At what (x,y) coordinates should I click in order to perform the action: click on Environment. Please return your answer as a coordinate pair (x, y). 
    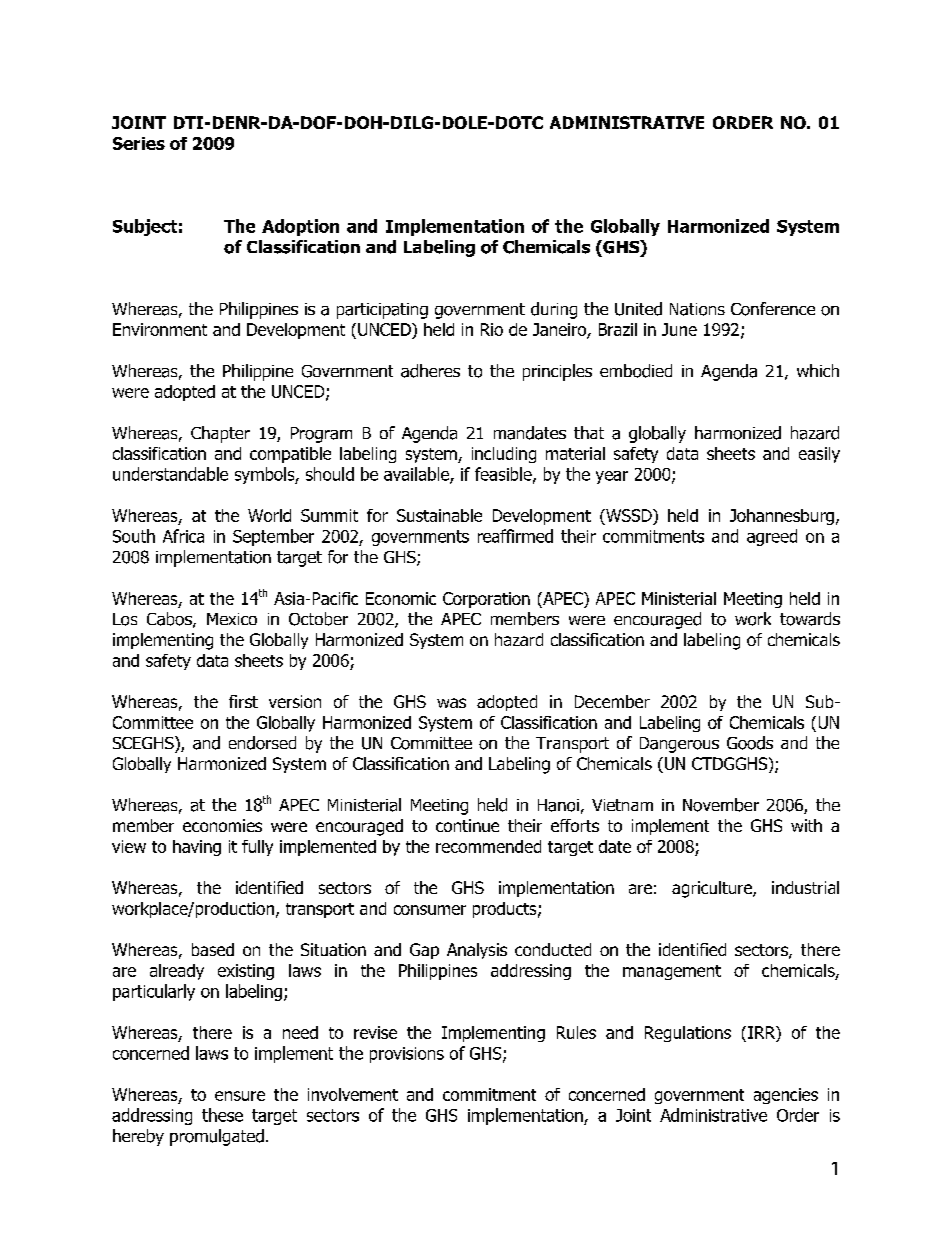
    Looking at the image, I should click on (160, 329).
